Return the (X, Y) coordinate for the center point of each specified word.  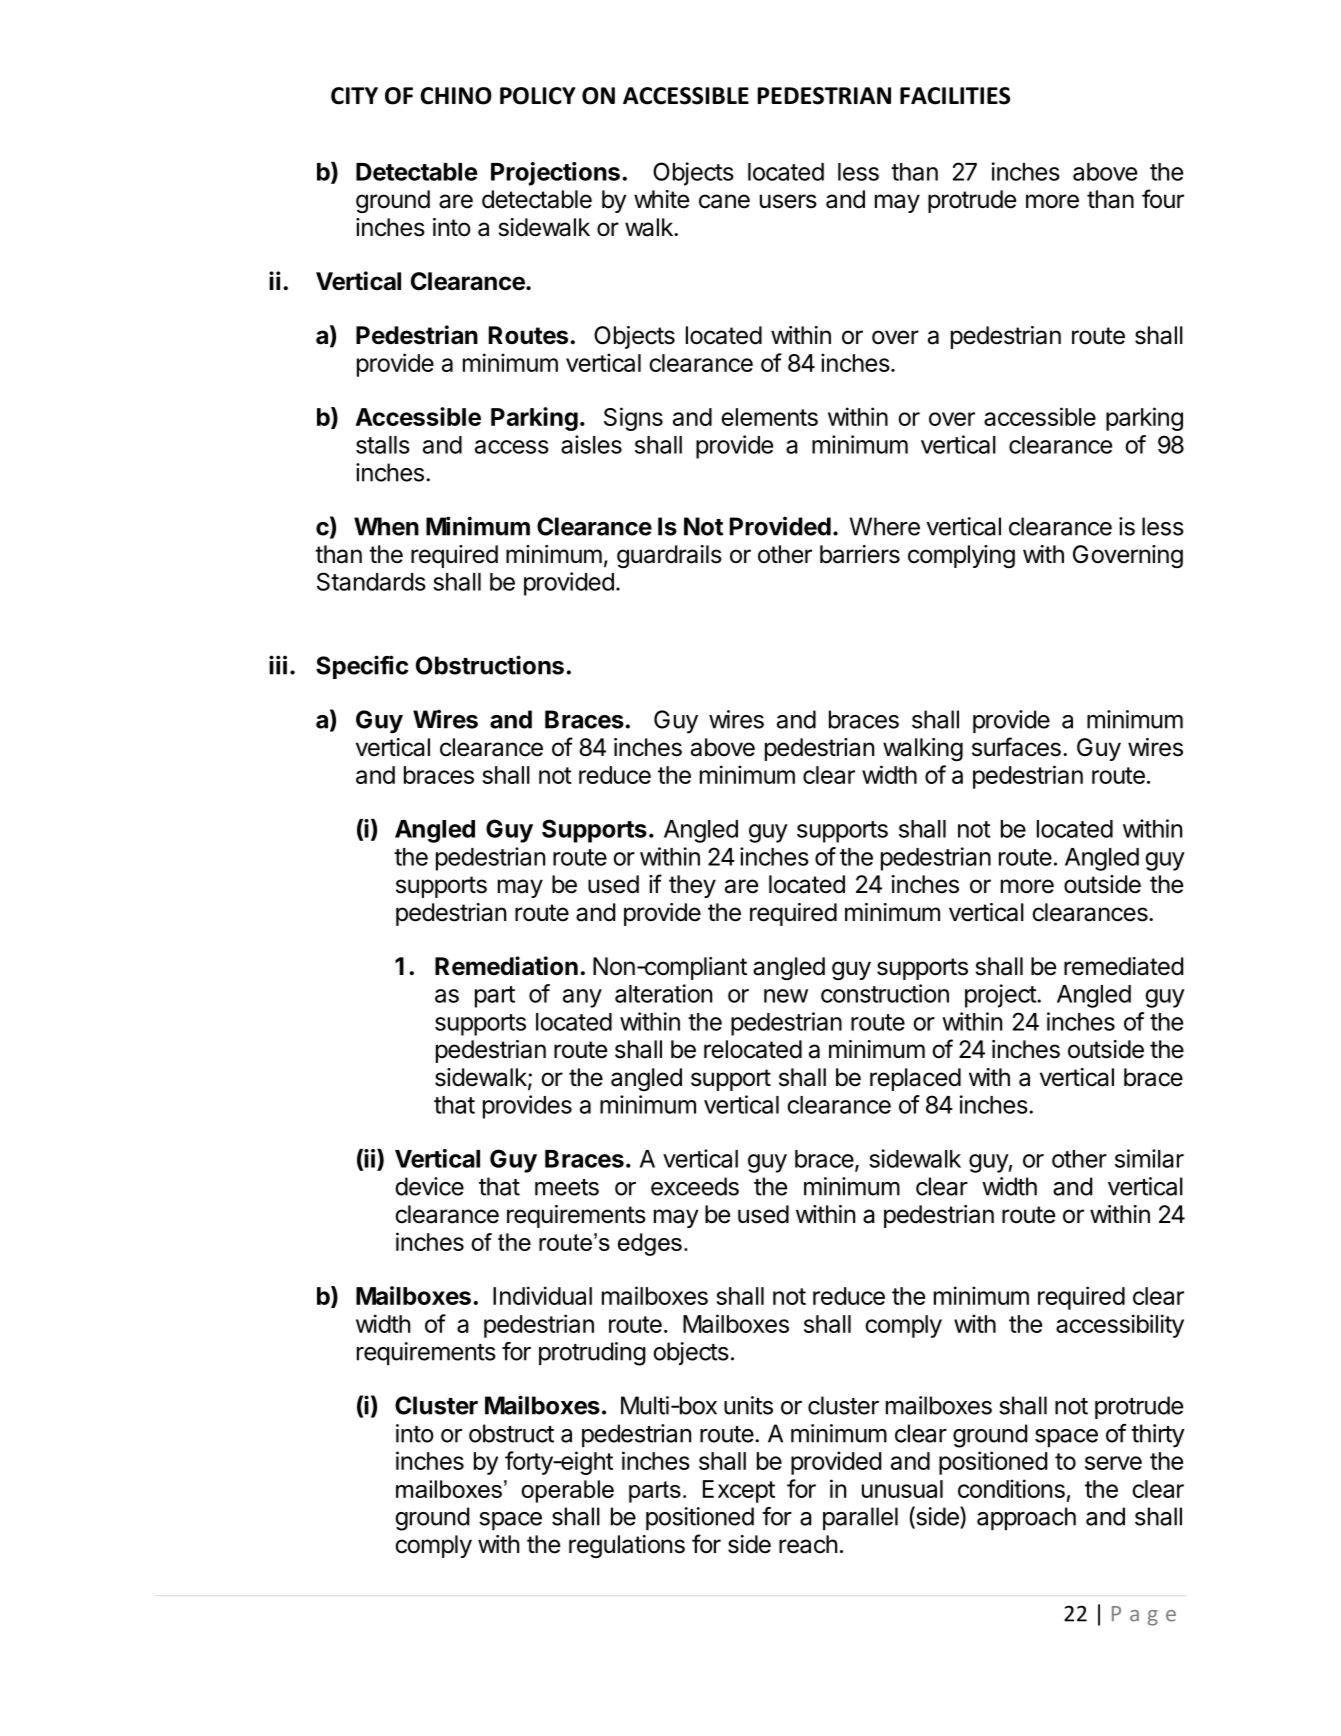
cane (724, 201)
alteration (663, 993)
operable (568, 1491)
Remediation (506, 966)
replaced (915, 1079)
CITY (354, 96)
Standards (371, 581)
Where (885, 526)
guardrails (669, 556)
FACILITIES (955, 96)
